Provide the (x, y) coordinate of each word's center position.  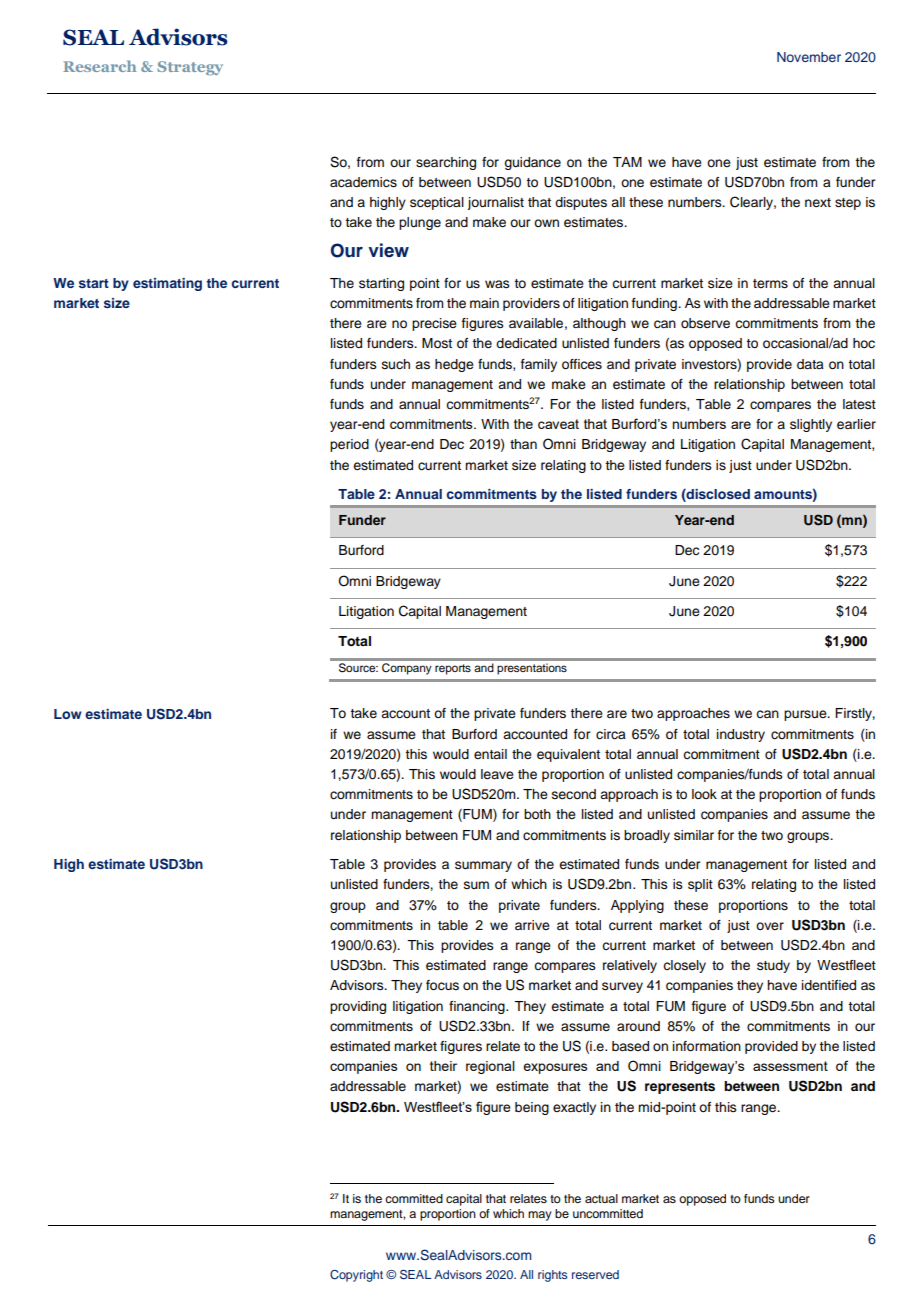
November (809, 57)
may (540, 1216)
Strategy (190, 68)
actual (601, 1198)
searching (446, 163)
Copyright (356, 1276)
